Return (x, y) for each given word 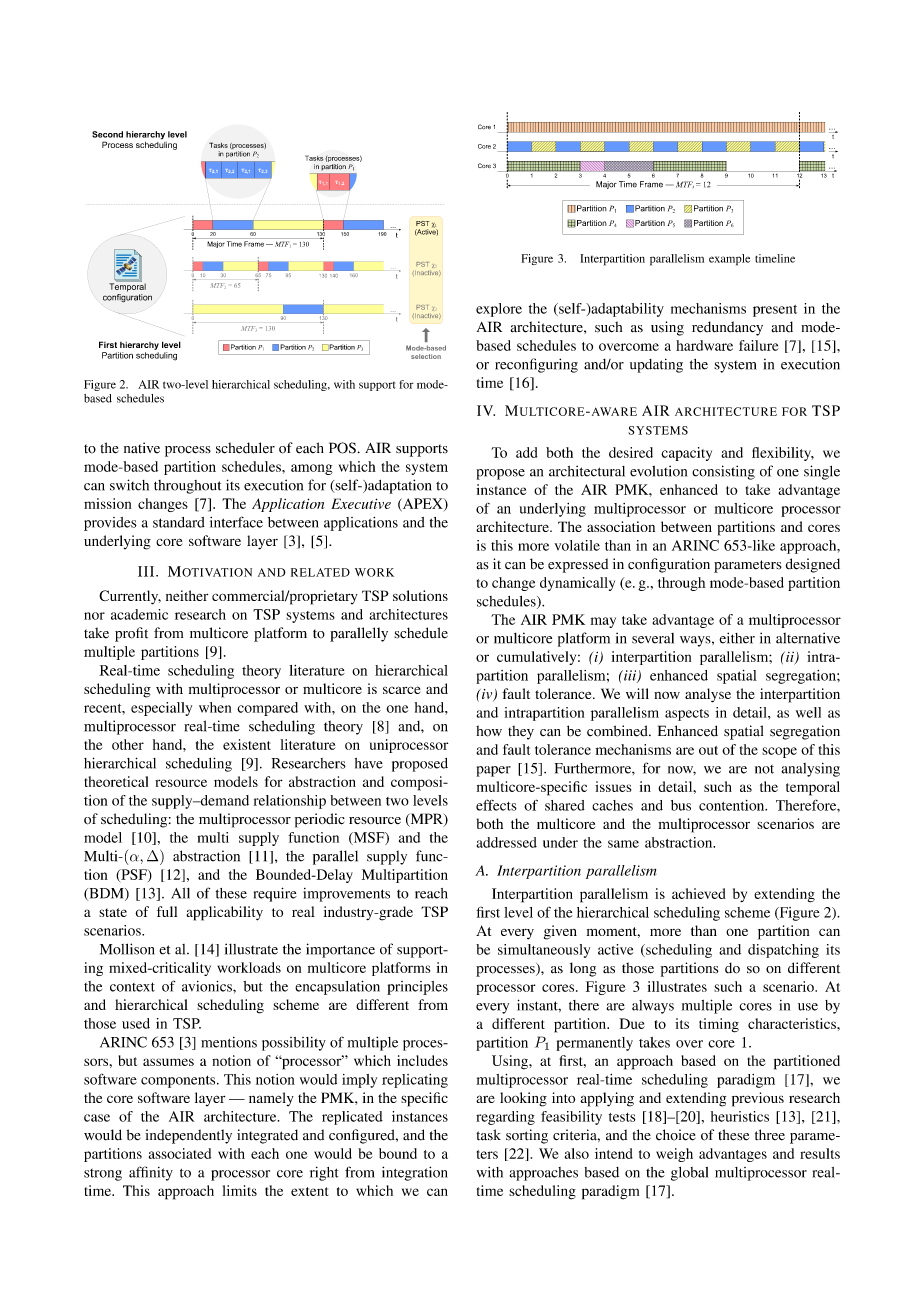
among (312, 469)
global (689, 1174)
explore (499, 310)
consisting (723, 472)
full (167, 911)
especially (161, 709)
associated (180, 1153)
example (729, 260)
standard (179, 522)
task (488, 1135)
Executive (361, 503)
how (489, 731)
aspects (687, 715)
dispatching (783, 951)
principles (417, 988)
